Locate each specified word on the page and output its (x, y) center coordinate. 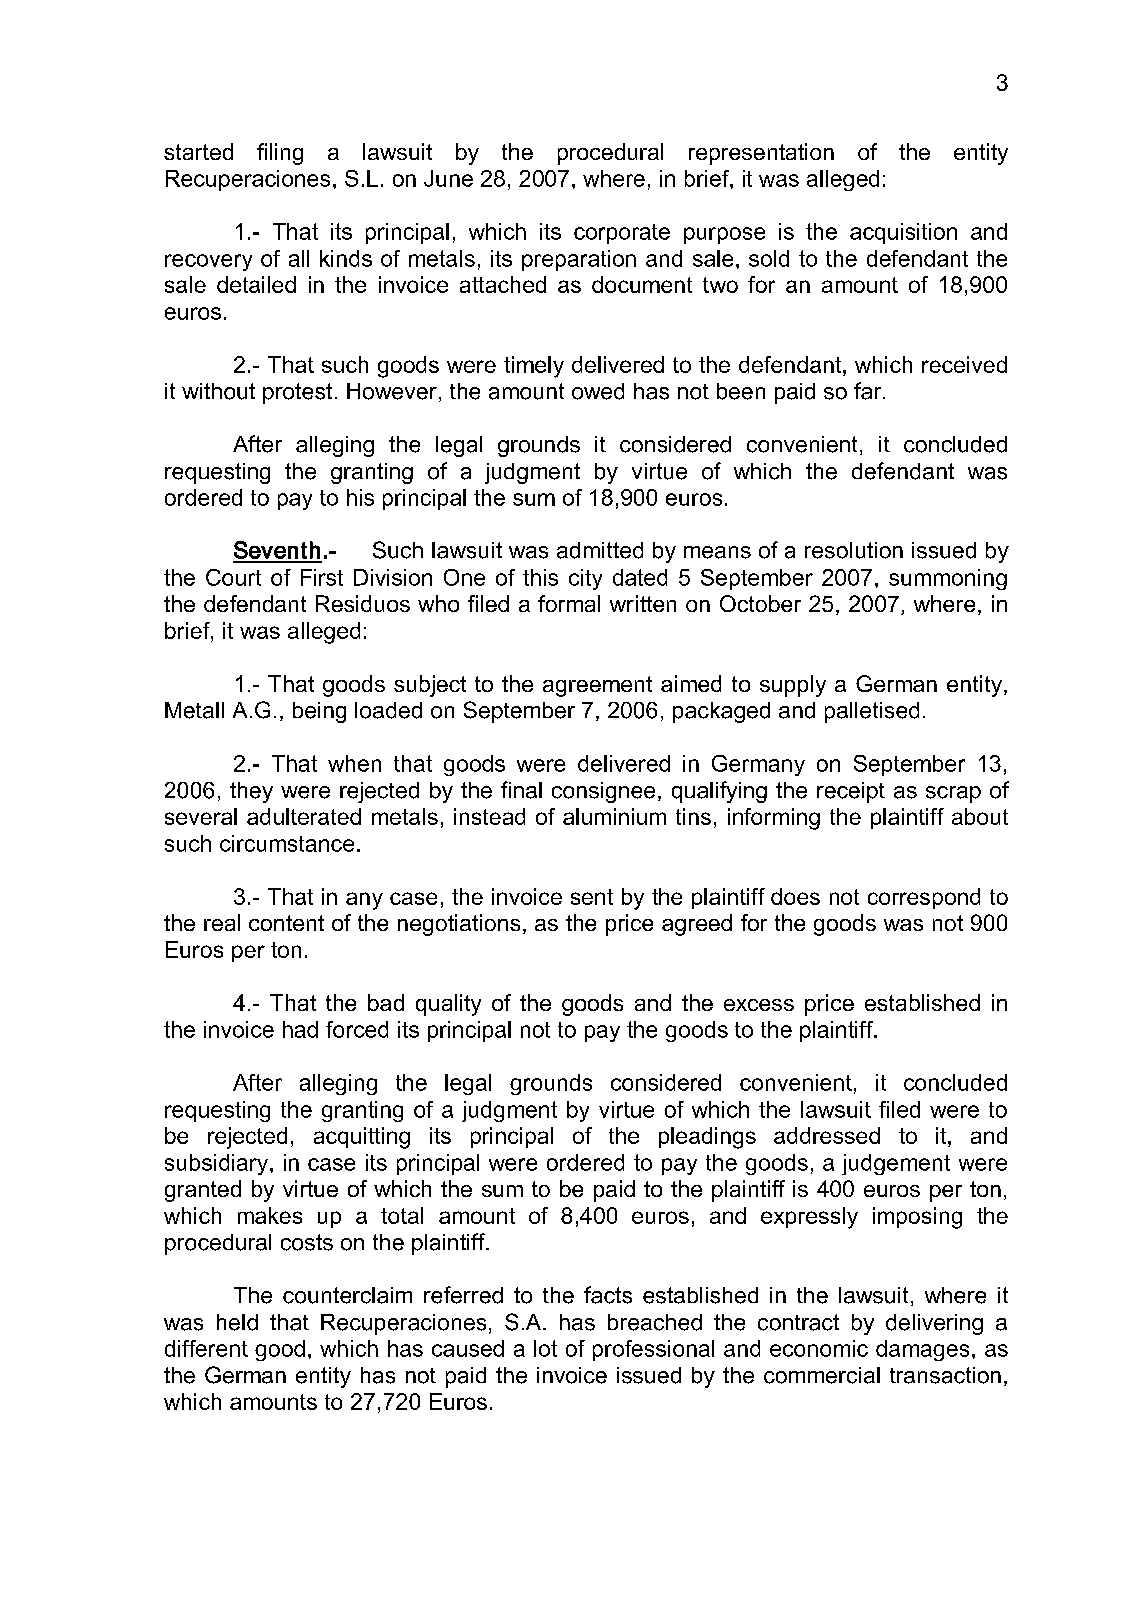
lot (545, 1348)
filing (280, 154)
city (585, 579)
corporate (622, 234)
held (237, 1322)
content (286, 923)
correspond (924, 898)
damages (922, 1350)
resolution (854, 550)
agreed (697, 925)
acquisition (903, 233)
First (322, 577)
